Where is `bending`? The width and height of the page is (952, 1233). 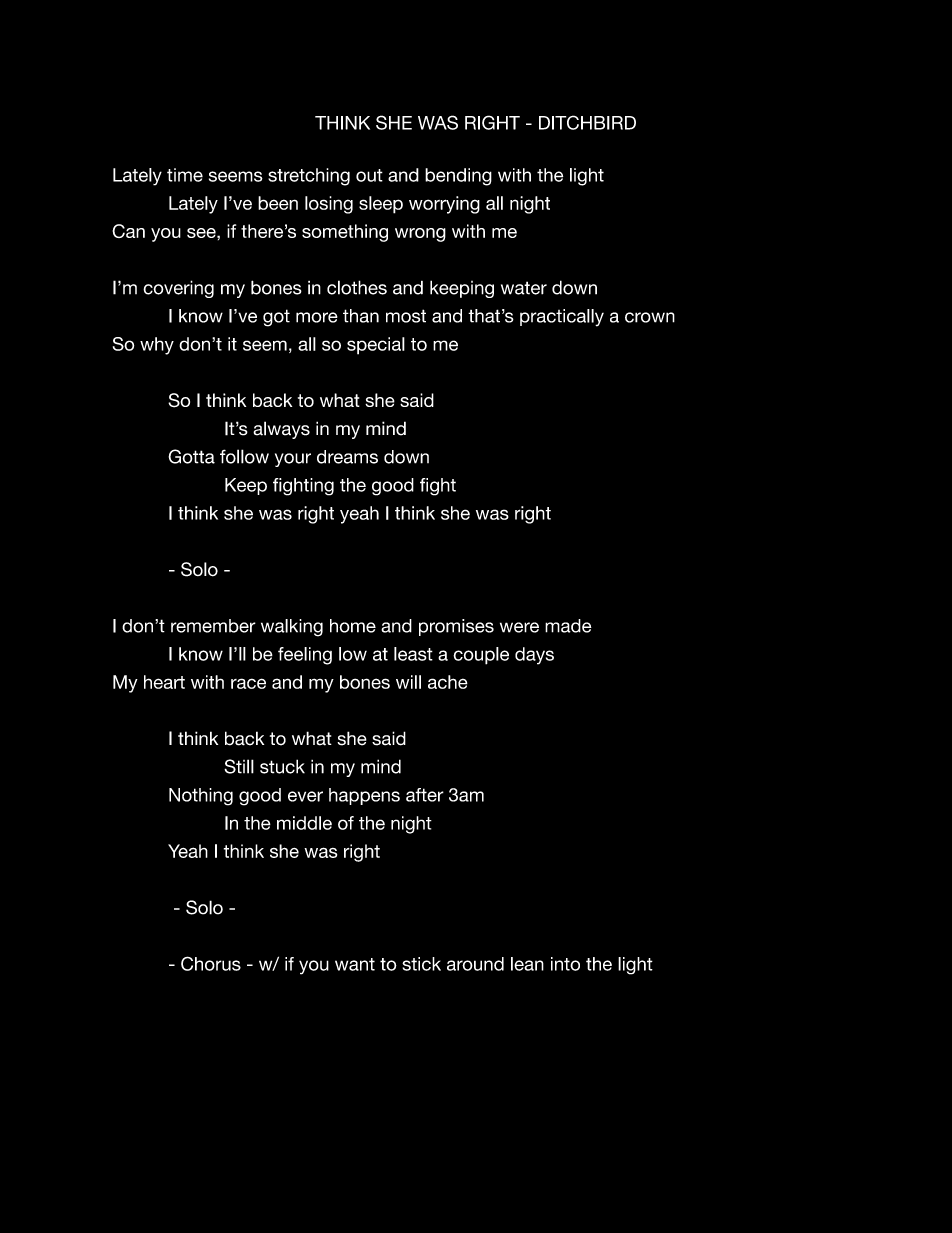
bending is located at coordinates (458, 177).
